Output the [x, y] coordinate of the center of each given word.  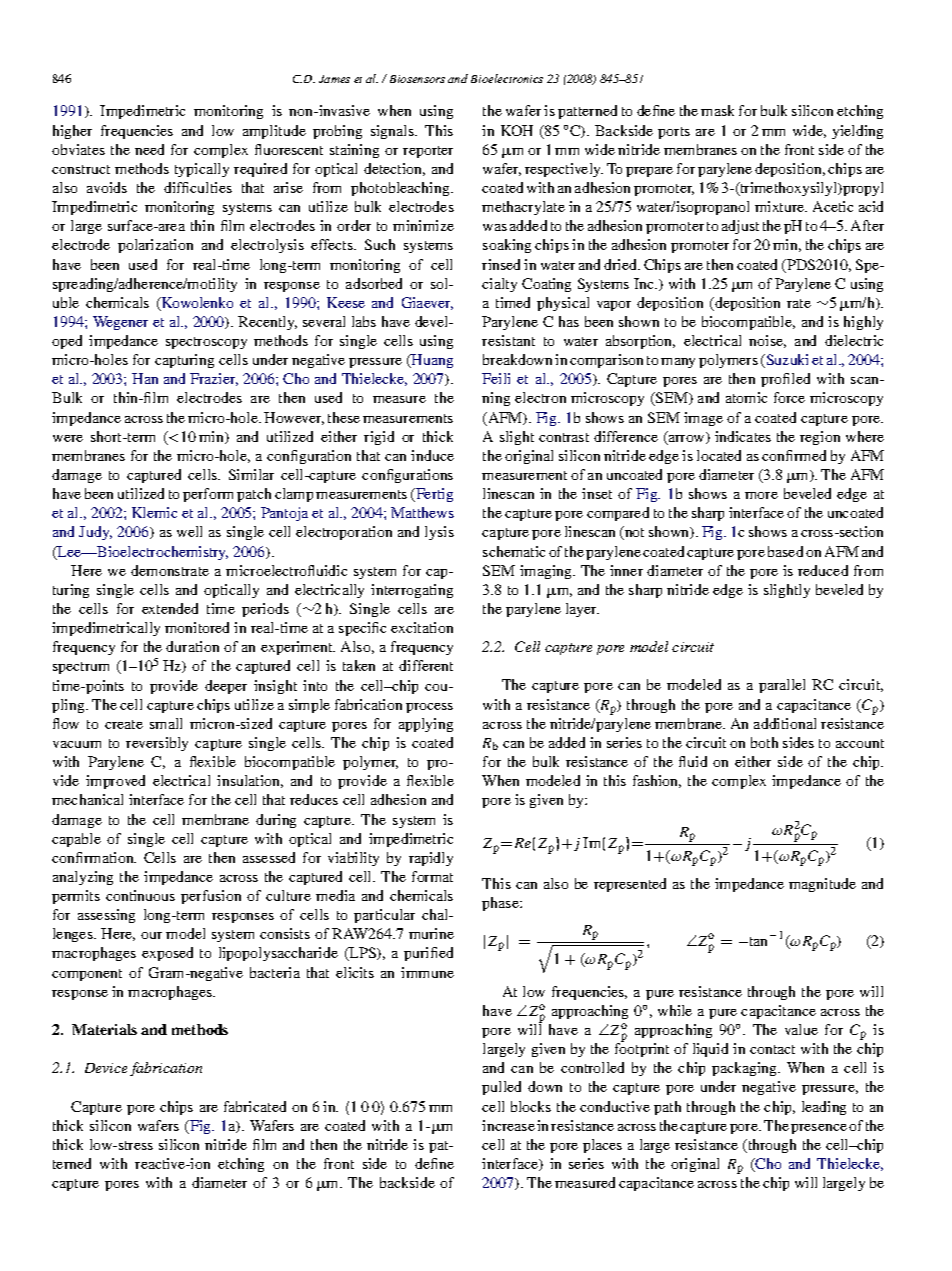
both [764, 742]
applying [426, 725]
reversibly [157, 744]
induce [432, 455]
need [149, 149]
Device [106, 1068]
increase [508, 1125]
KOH [517, 130]
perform [208, 495]
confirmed [794, 455]
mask [717, 110]
